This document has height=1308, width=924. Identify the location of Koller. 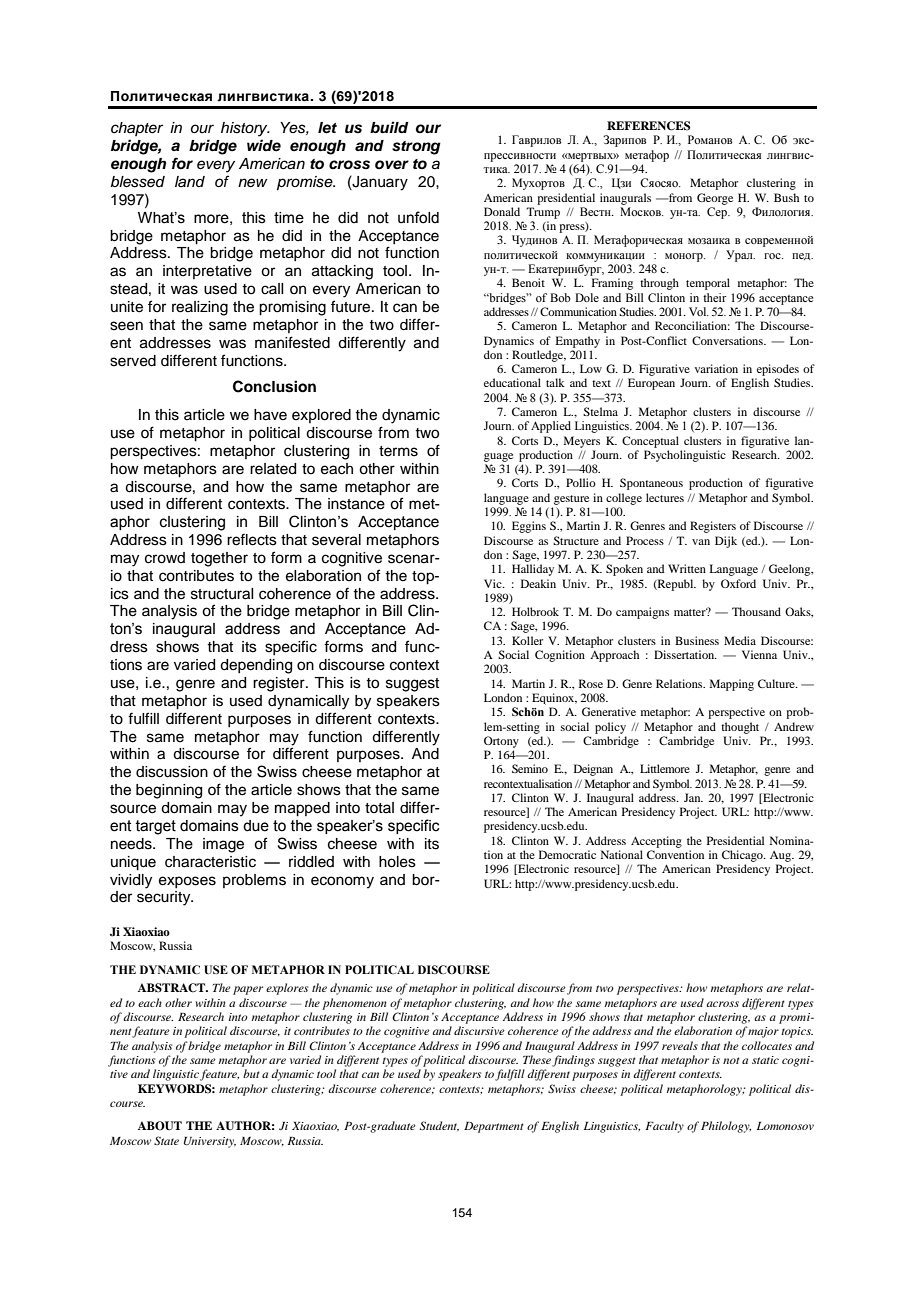
(527, 640).
